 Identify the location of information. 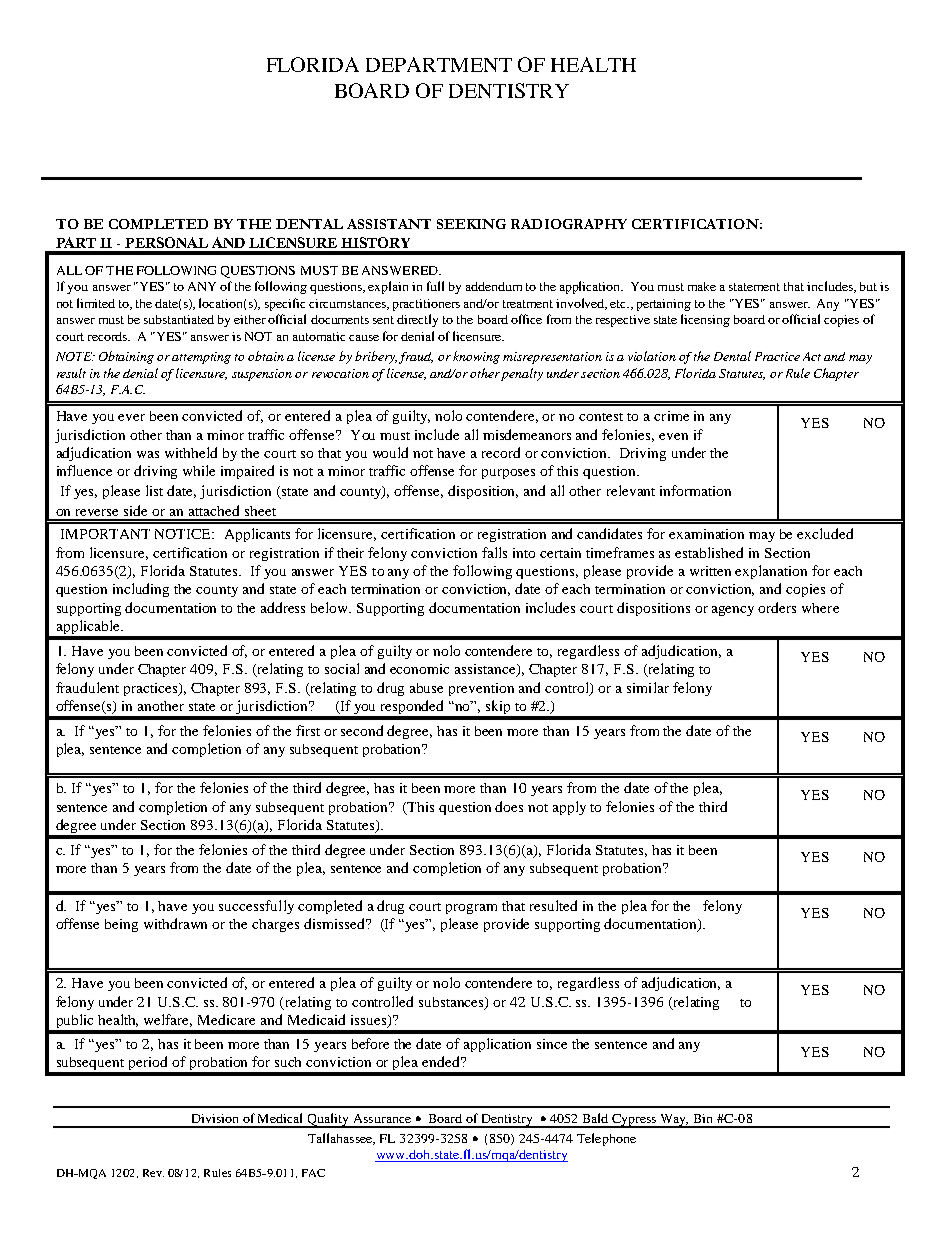
(695, 490).
